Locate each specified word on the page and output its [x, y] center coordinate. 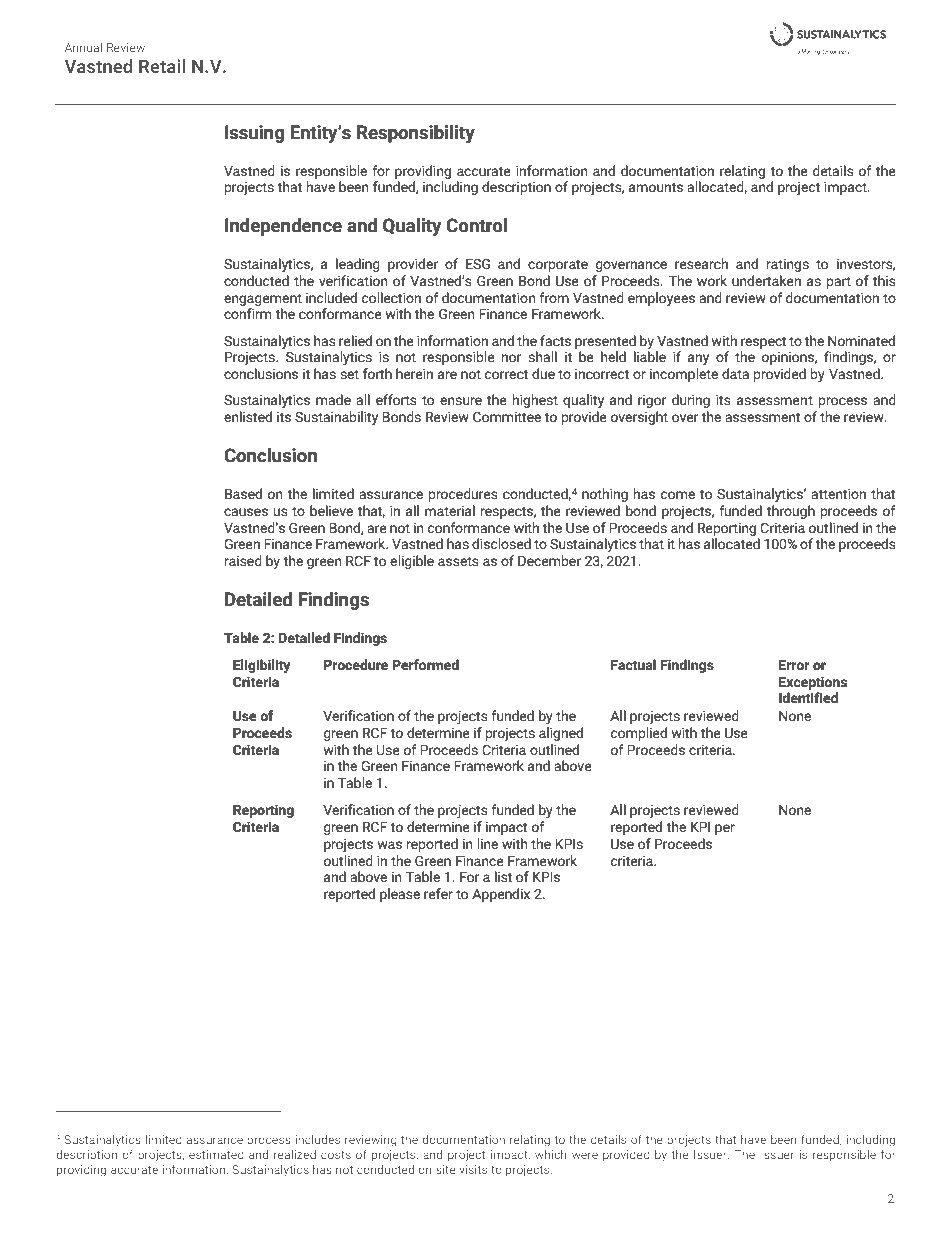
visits [473, 1169]
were [585, 1155]
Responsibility [416, 134]
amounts [656, 188]
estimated [216, 1154]
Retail [162, 66]
